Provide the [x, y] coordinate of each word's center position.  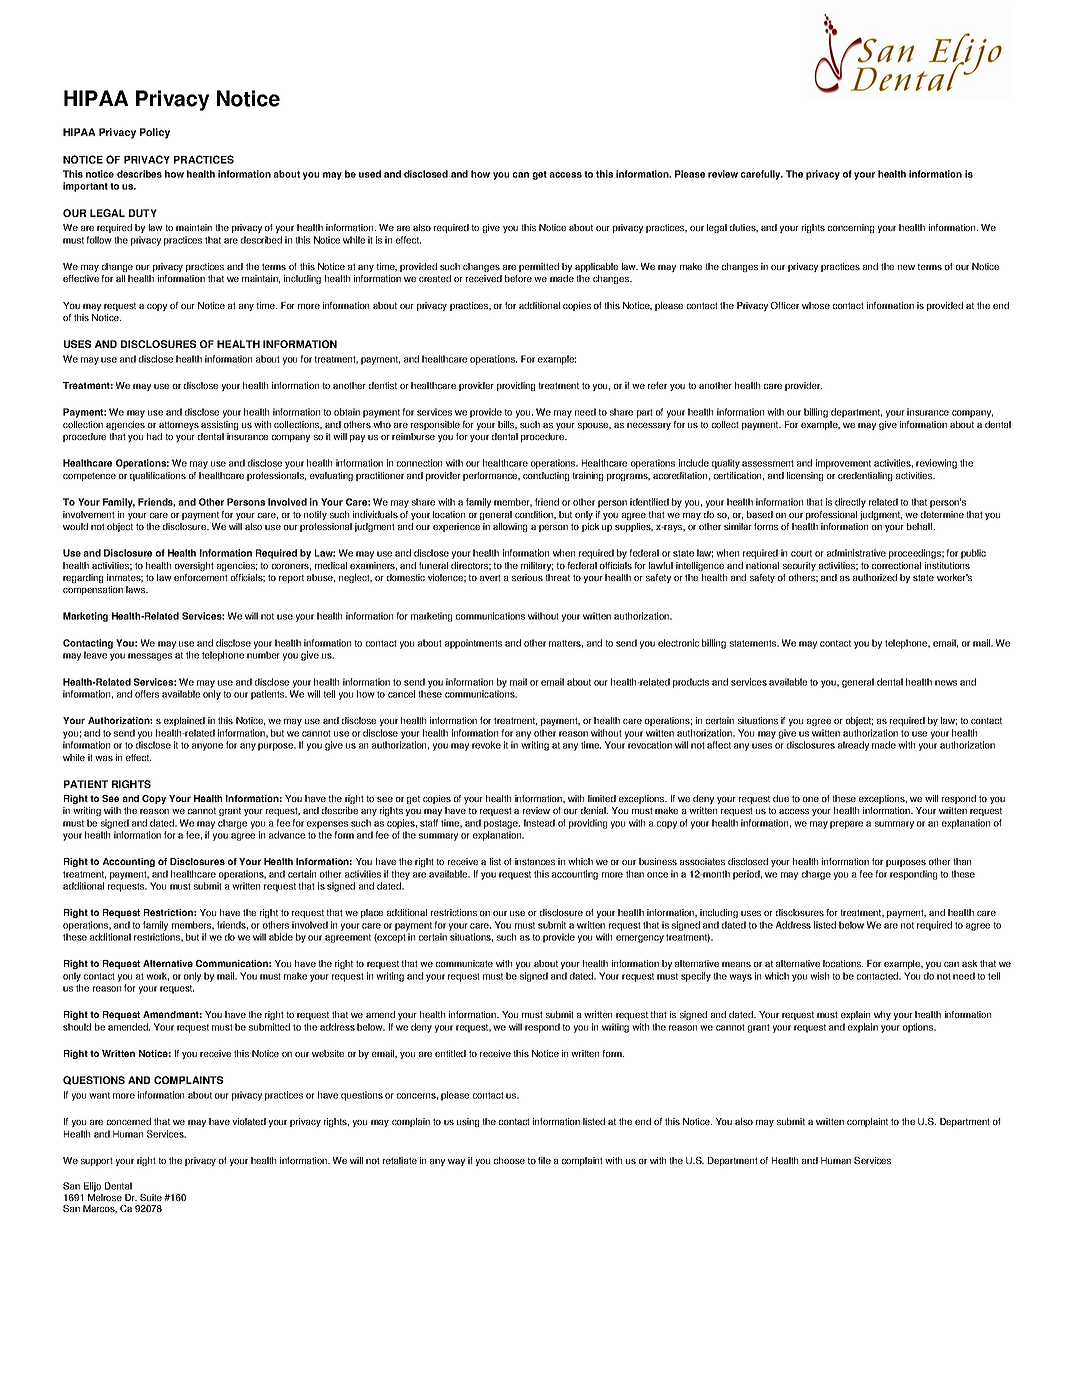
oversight [194, 566]
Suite [151, 1197]
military [537, 566]
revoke [486, 745]
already [853, 746]
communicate [464, 963]
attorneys [179, 425]
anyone [207, 747]
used [370, 174]
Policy [155, 133]
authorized [875, 577]
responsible [435, 425]
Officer [785, 305]
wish [819, 976]
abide [281, 937]
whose [816, 305]
